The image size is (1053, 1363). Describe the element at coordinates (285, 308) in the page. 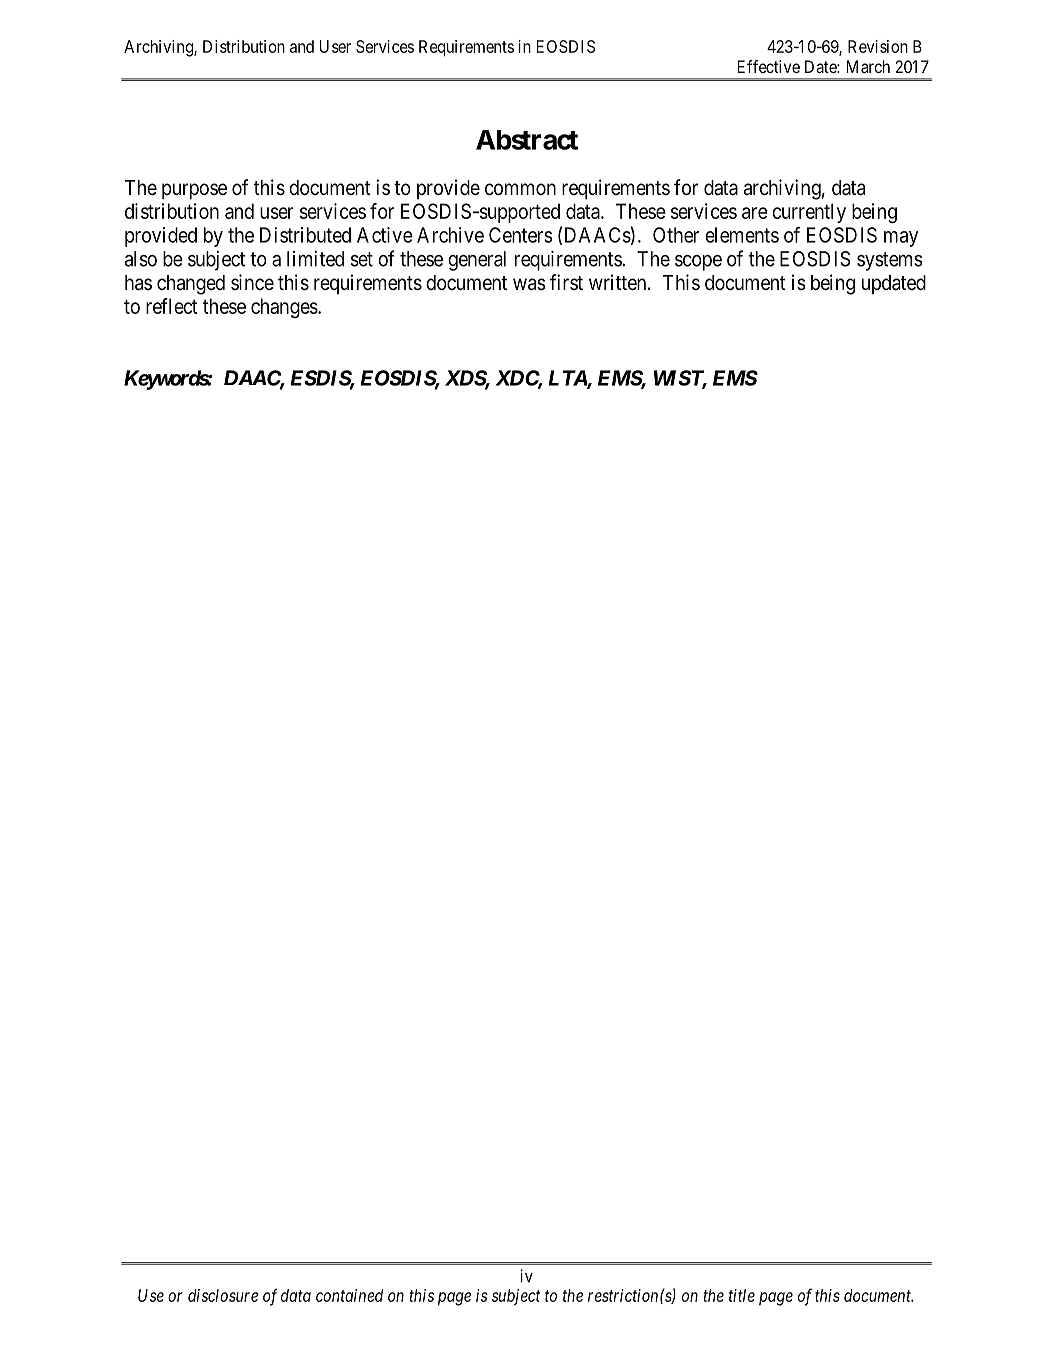

I see `changes` at that location.
